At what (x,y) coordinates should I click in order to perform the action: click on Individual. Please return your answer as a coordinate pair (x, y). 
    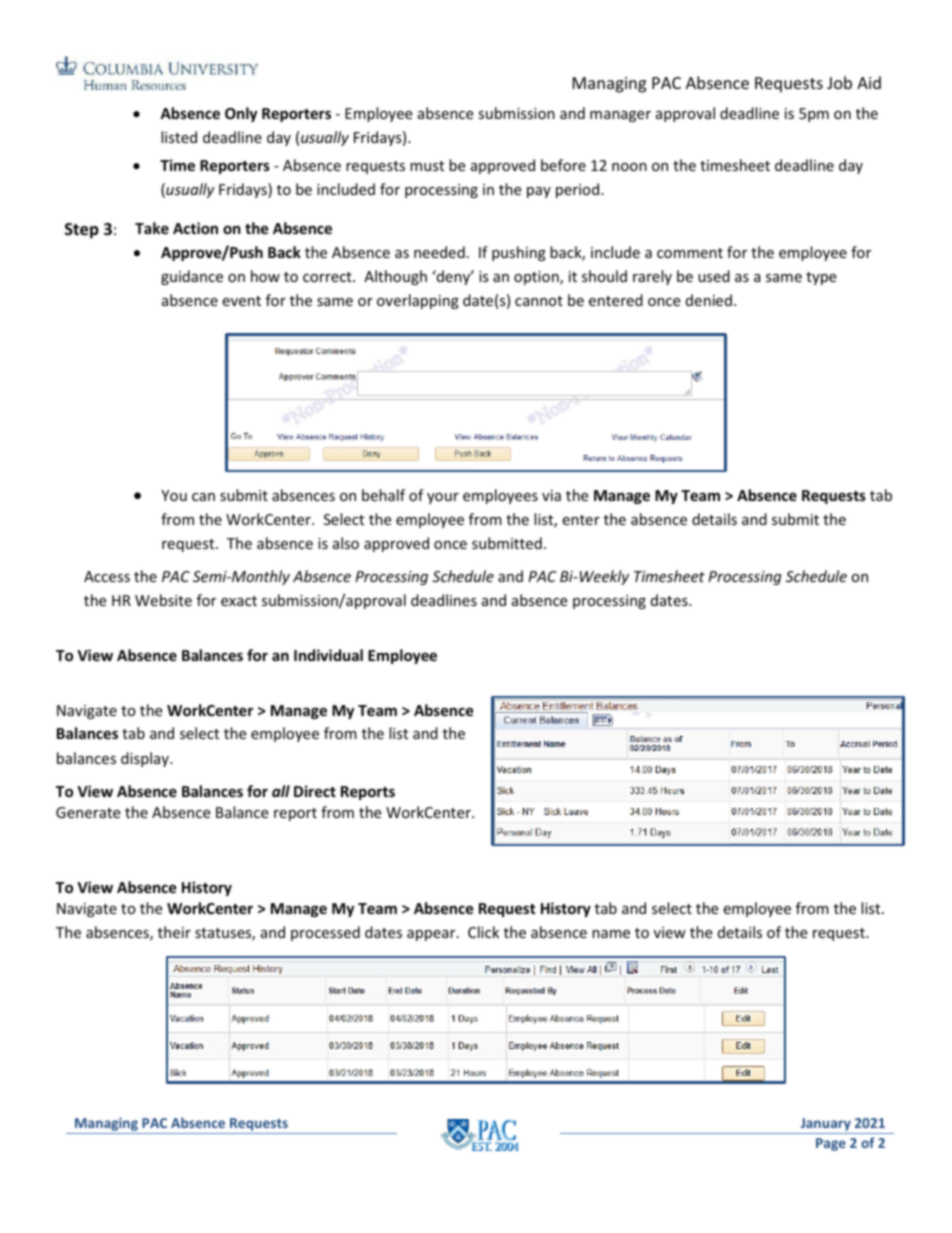
    Looking at the image, I should click on (328, 655).
